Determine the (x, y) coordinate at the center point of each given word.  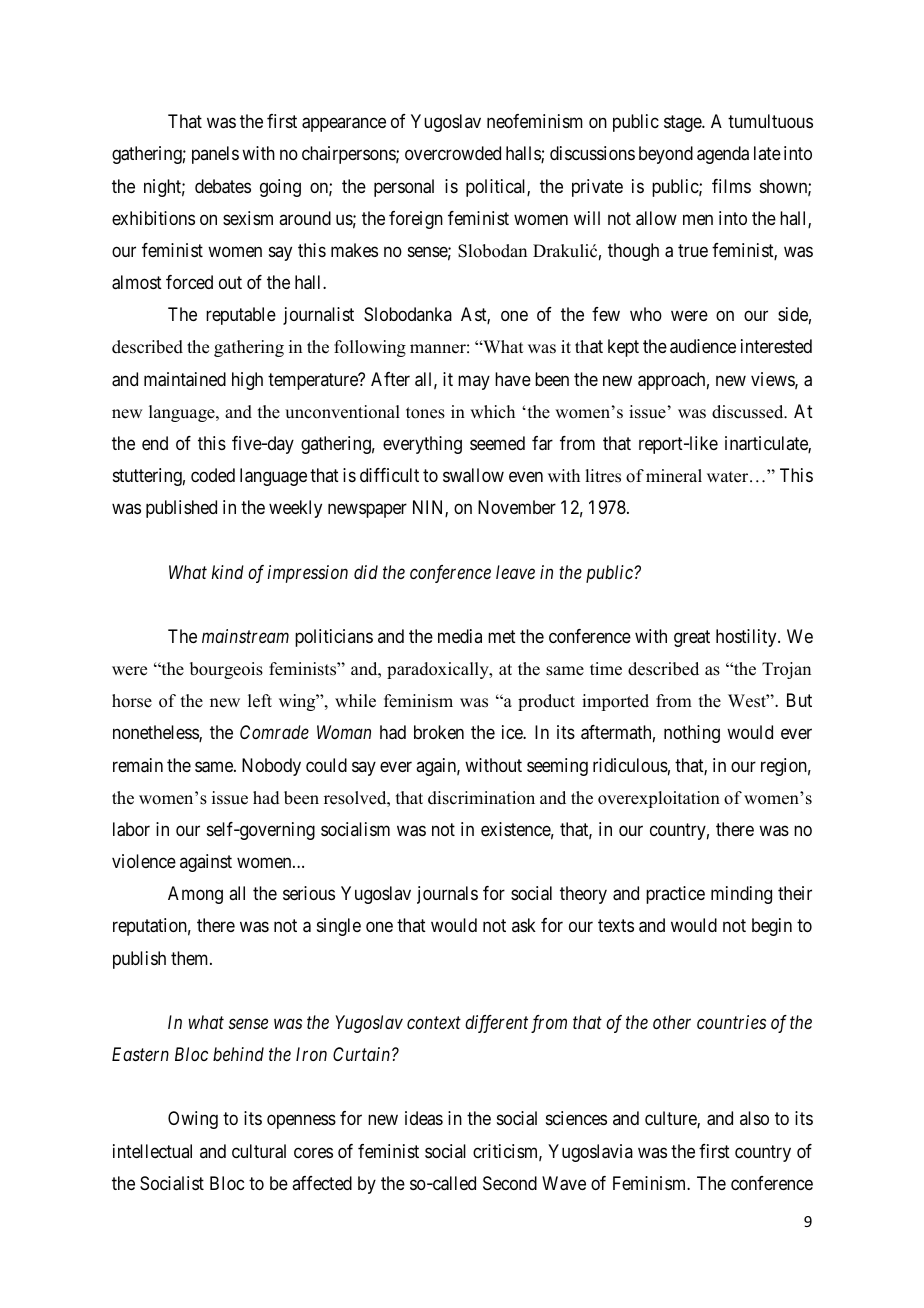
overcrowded (453, 153)
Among (195, 895)
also (754, 1118)
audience (703, 346)
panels (215, 155)
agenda (723, 155)
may (474, 382)
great (692, 638)
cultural (259, 1151)
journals (447, 895)
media (460, 636)
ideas (424, 1118)
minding (741, 895)
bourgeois (226, 670)
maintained (185, 379)
